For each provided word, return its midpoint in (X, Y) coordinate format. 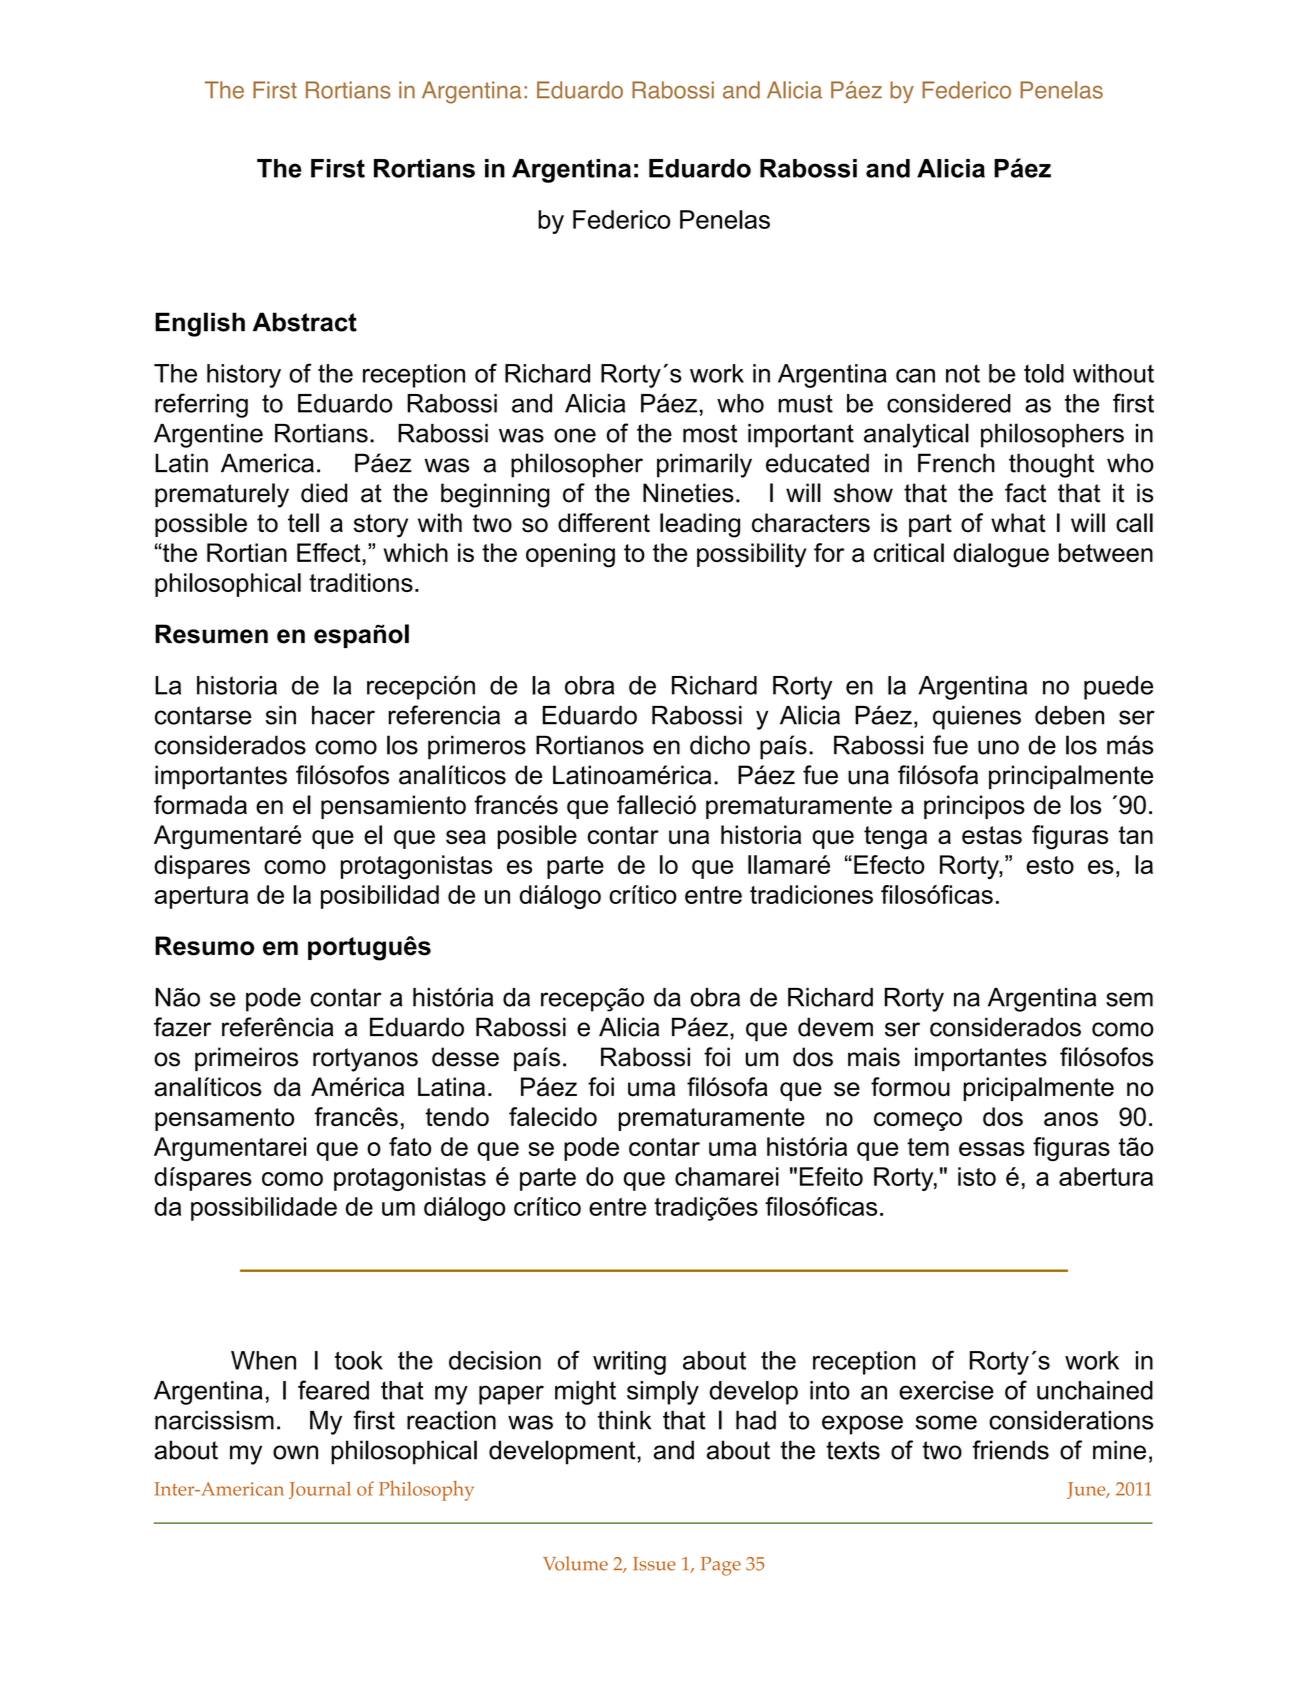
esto (1050, 865)
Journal (320, 1490)
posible (537, 837)
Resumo (204, 946)
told (1044, 373)
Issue (654, 1564)
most (710, 433)
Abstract (305, 322)
